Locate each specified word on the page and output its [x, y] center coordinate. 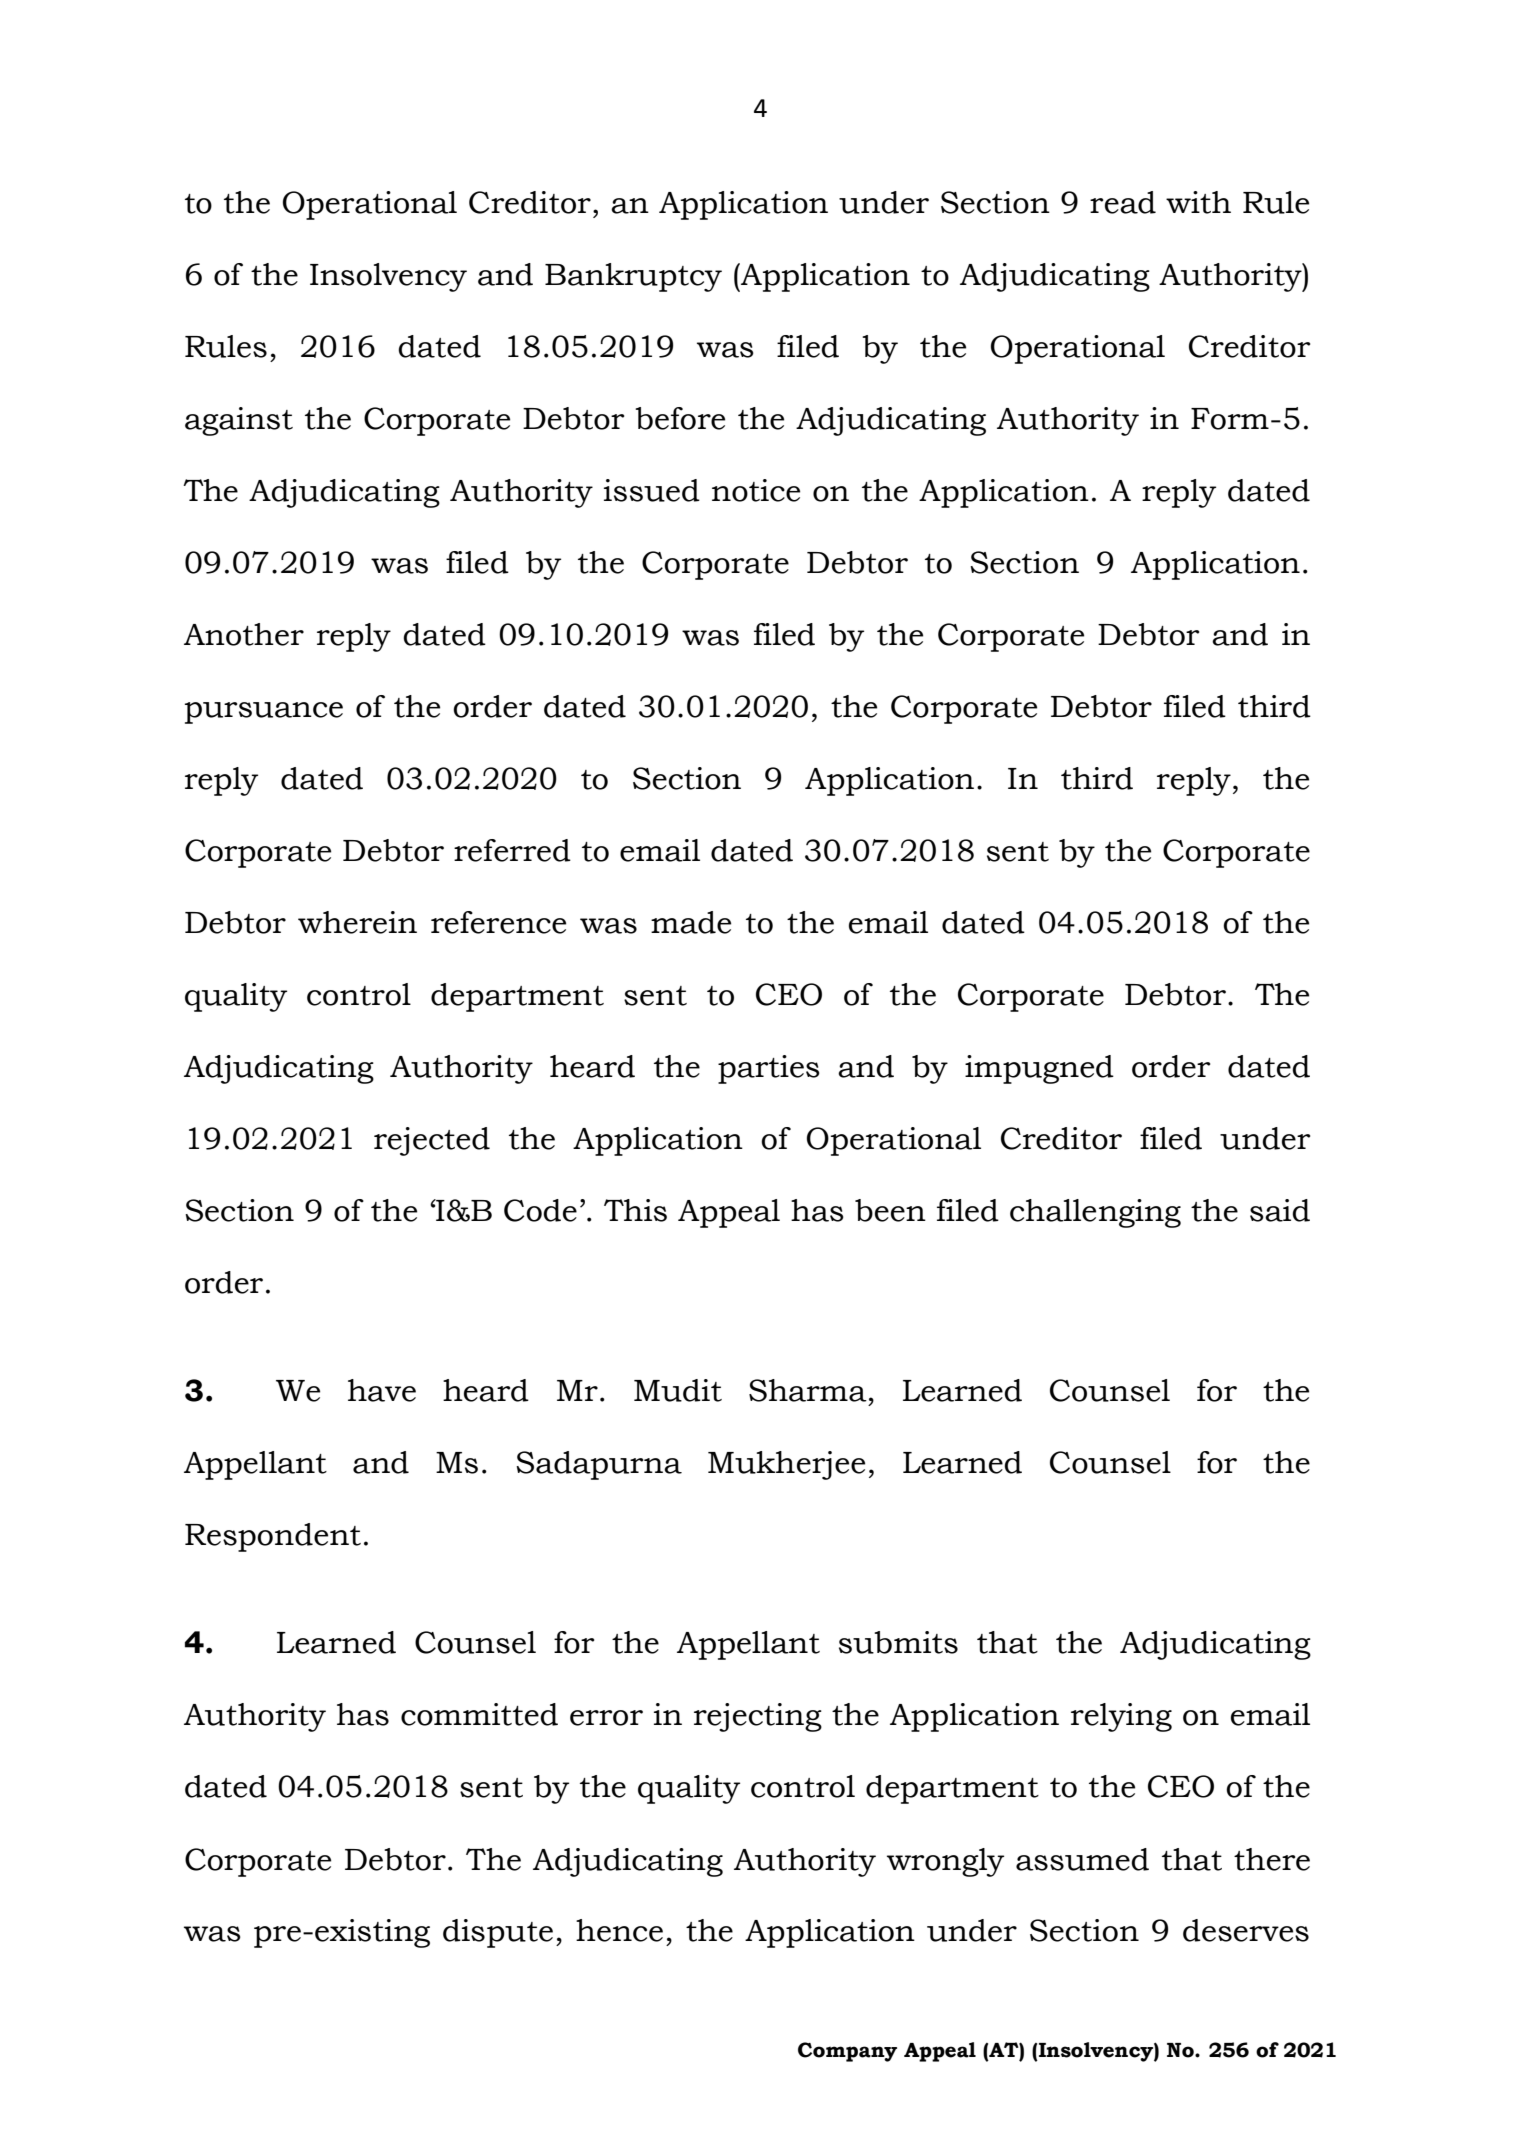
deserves [1246, 1930]
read [1123, 202]
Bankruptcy [633, 277]
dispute [498, 1933]
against [239, 421]
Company [847, 2052]
